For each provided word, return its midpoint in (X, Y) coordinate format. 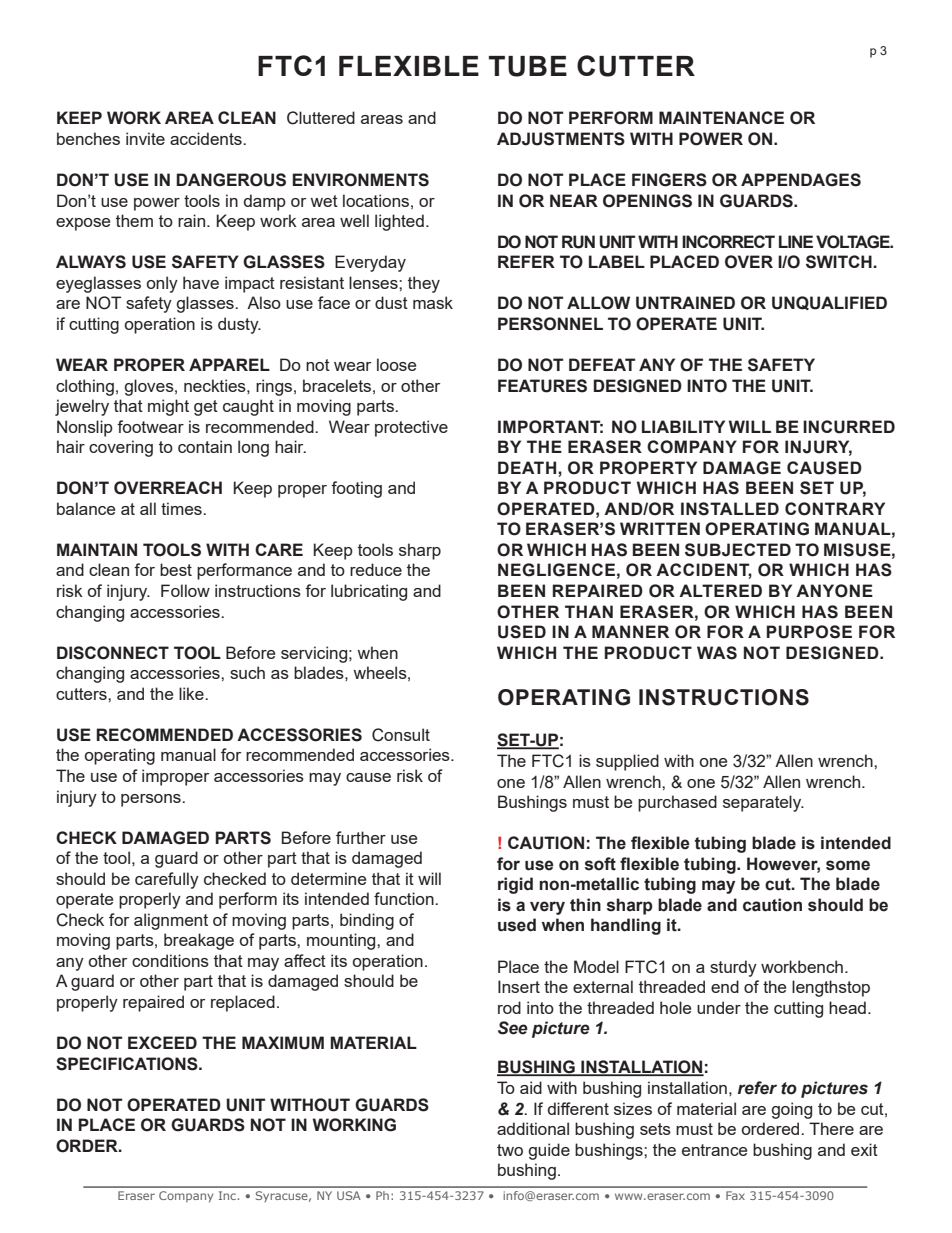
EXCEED (162, 1042)
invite (145, 138)
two (510, 1150)
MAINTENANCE (721, 117)
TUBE (528, 66)
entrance (714, 1150)
